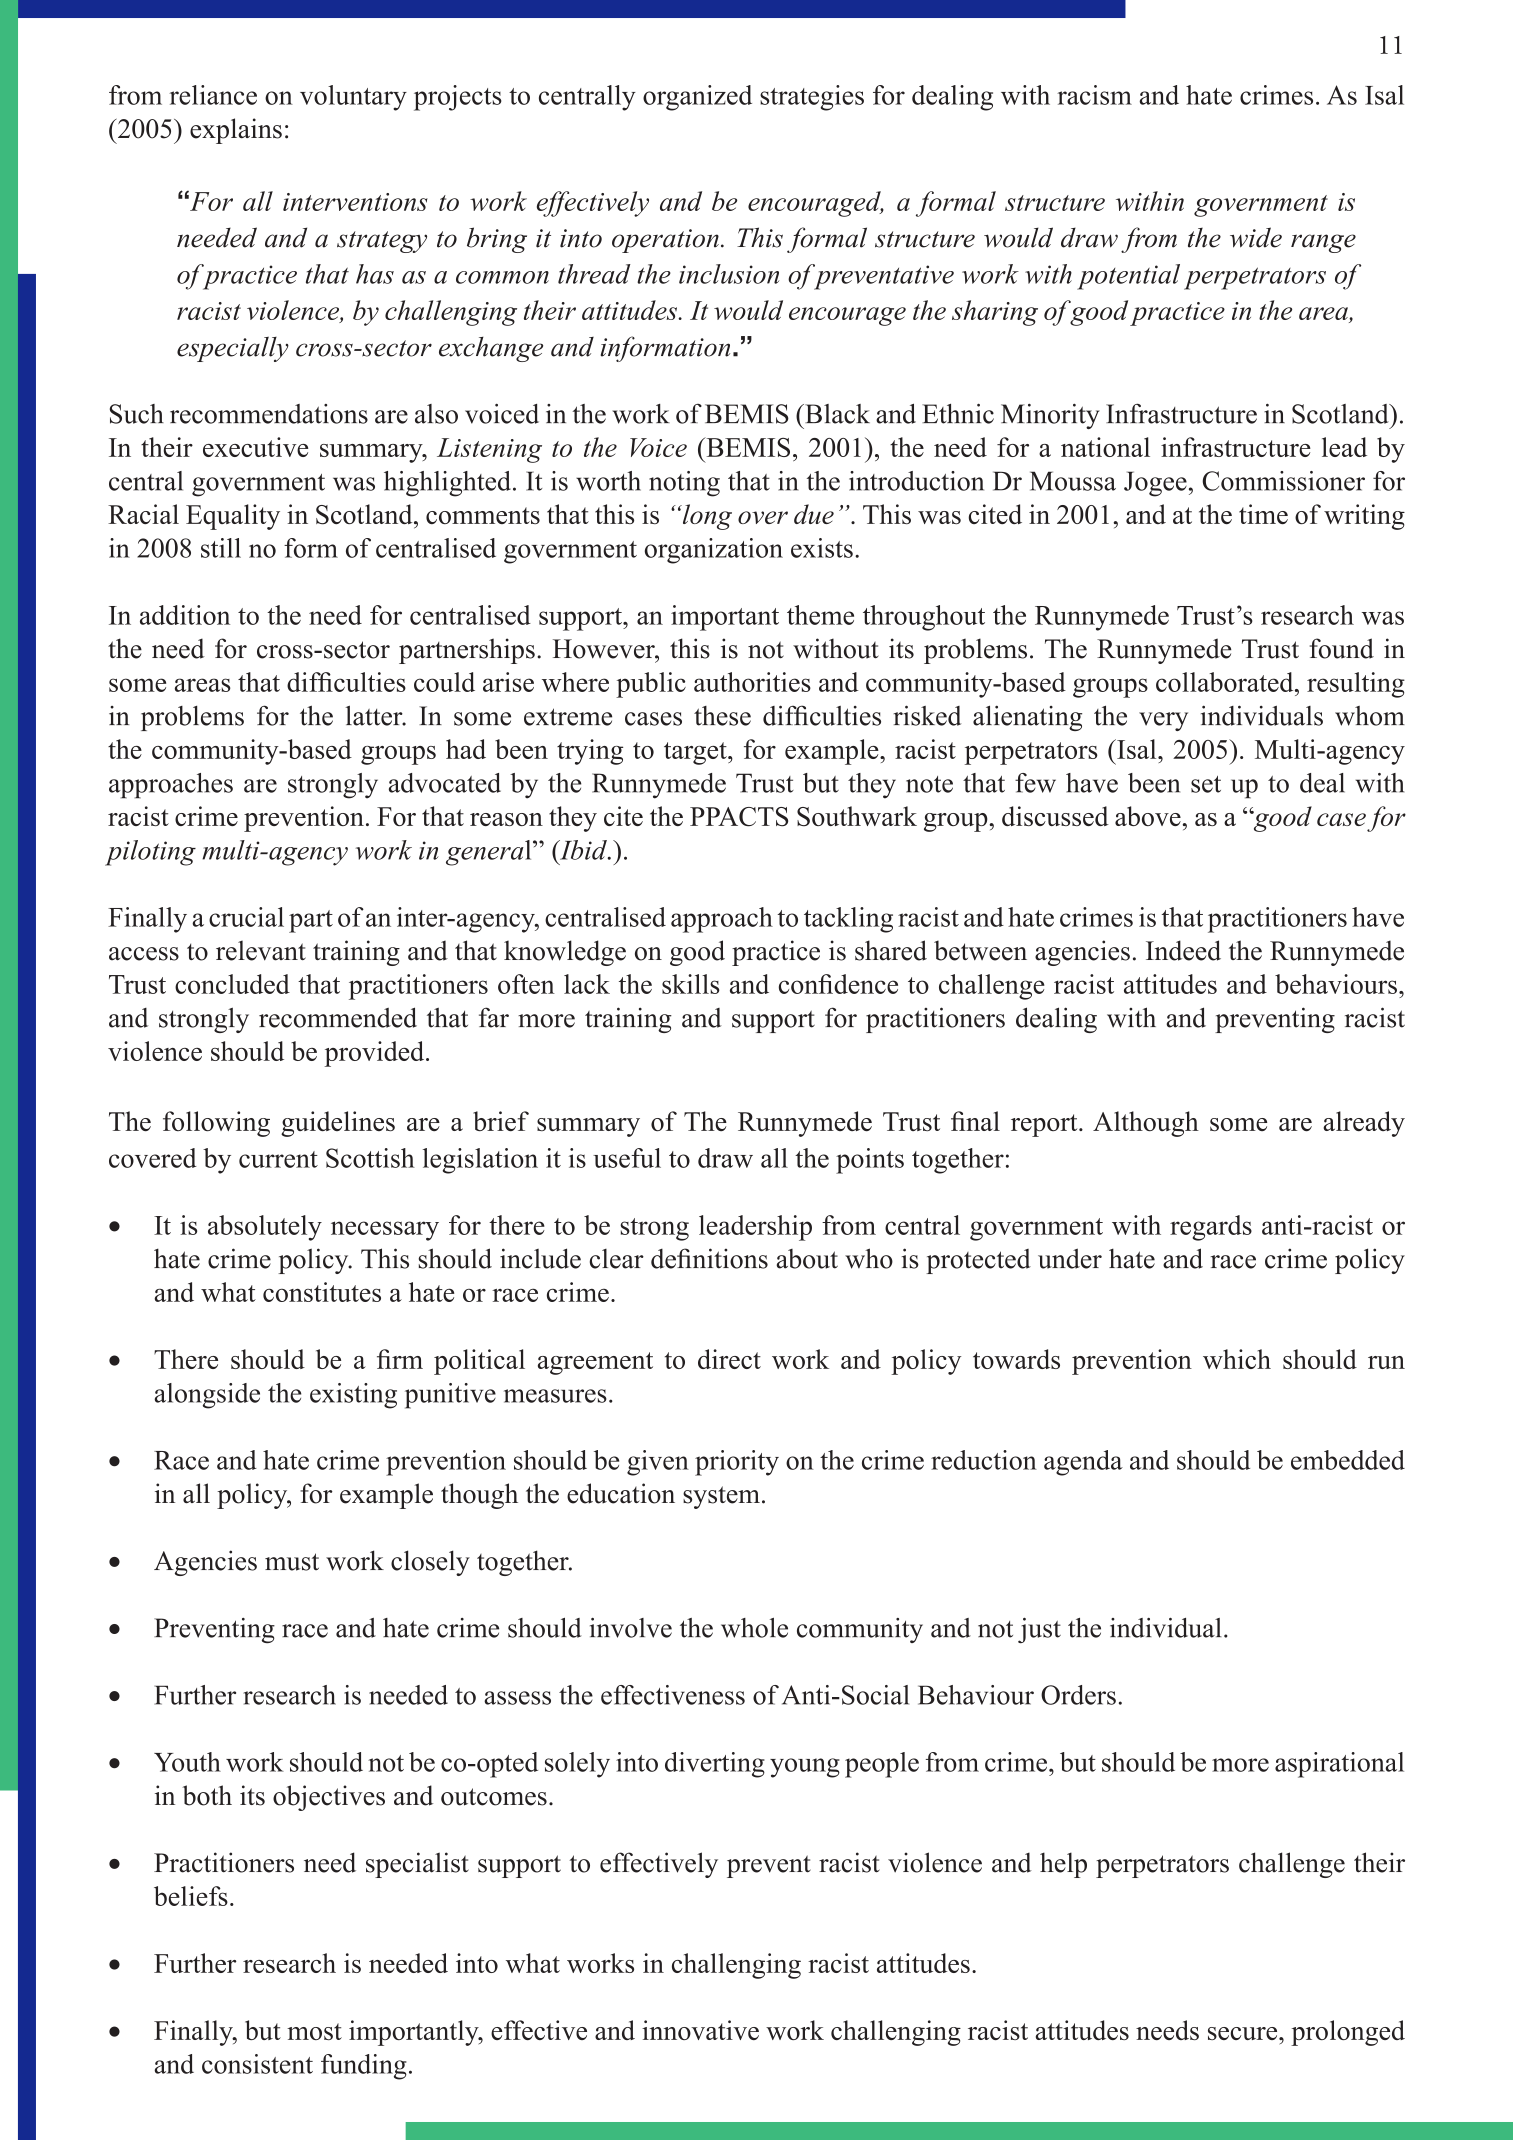 The image size is (1513, 2140). Describe the element at coordinates (721, 1497) in the screenshot. I see `system` at that location.
